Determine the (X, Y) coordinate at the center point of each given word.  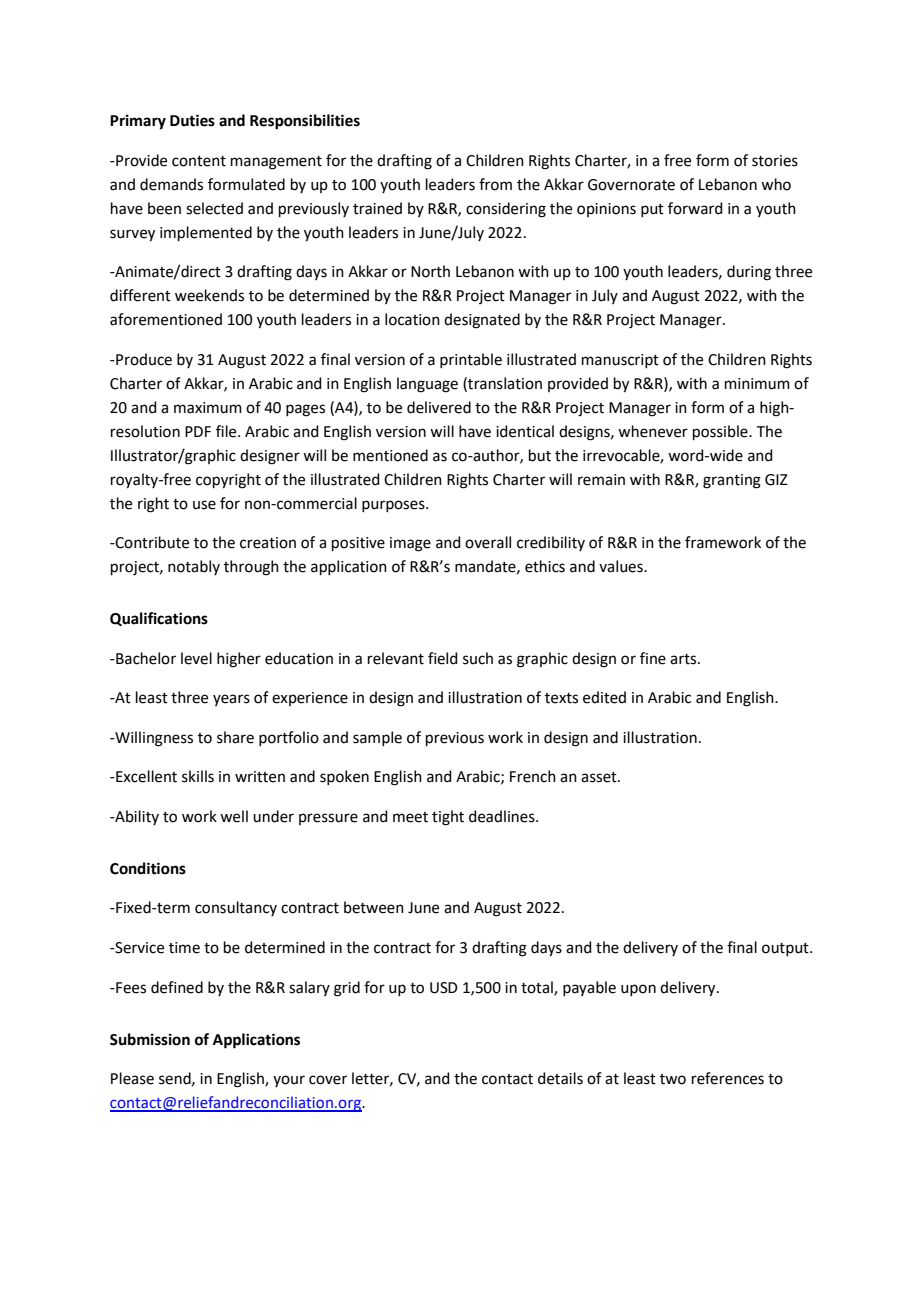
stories (775, 161)
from (495, 184)
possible (721, 432)
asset (600, 777)
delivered (439, 407)
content (199, 161)
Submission (150, 1039)
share (235, 737)
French (533, 776)
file (227, 431)
